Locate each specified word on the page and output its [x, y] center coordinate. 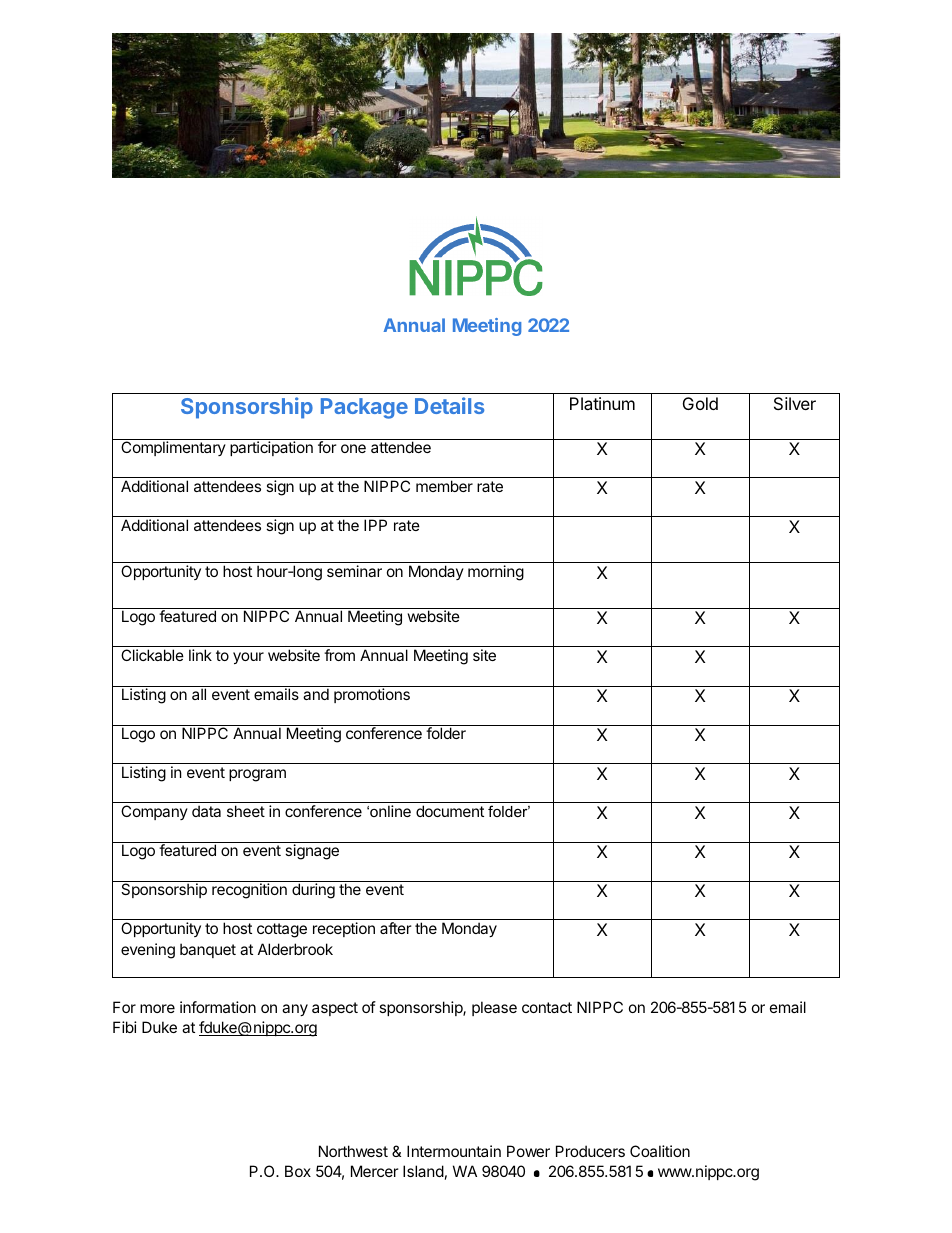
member [444, 486]
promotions [372, 695]
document [450, 811]
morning [496, 573]
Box [298, 1171]
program [257, 775]
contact [547, 1007]
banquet [208, 950]
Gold [700, 403]
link [200, 655]
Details [449, 405]
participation [271, 448]
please [494, 1008]
